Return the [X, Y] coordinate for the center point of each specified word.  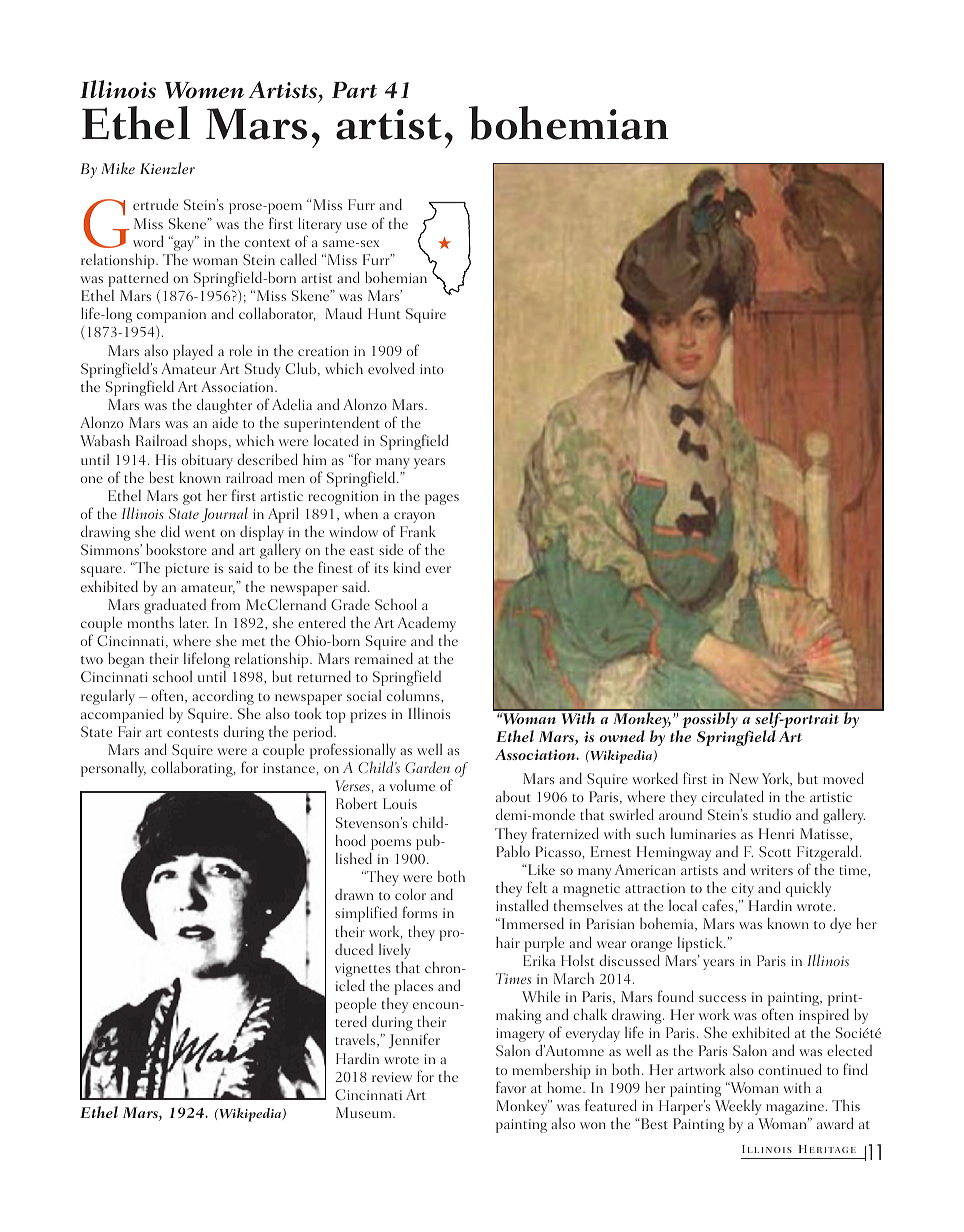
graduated [175, 606]
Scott [775, 851]
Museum [365, 1112]
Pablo [513, 851]
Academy [427, 625]
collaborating [193, 769]
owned [622, 736]
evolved [391, 368]
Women [204, 90]
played [193, 352]
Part [354, 90]
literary [320, 225]
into [432, 369]
